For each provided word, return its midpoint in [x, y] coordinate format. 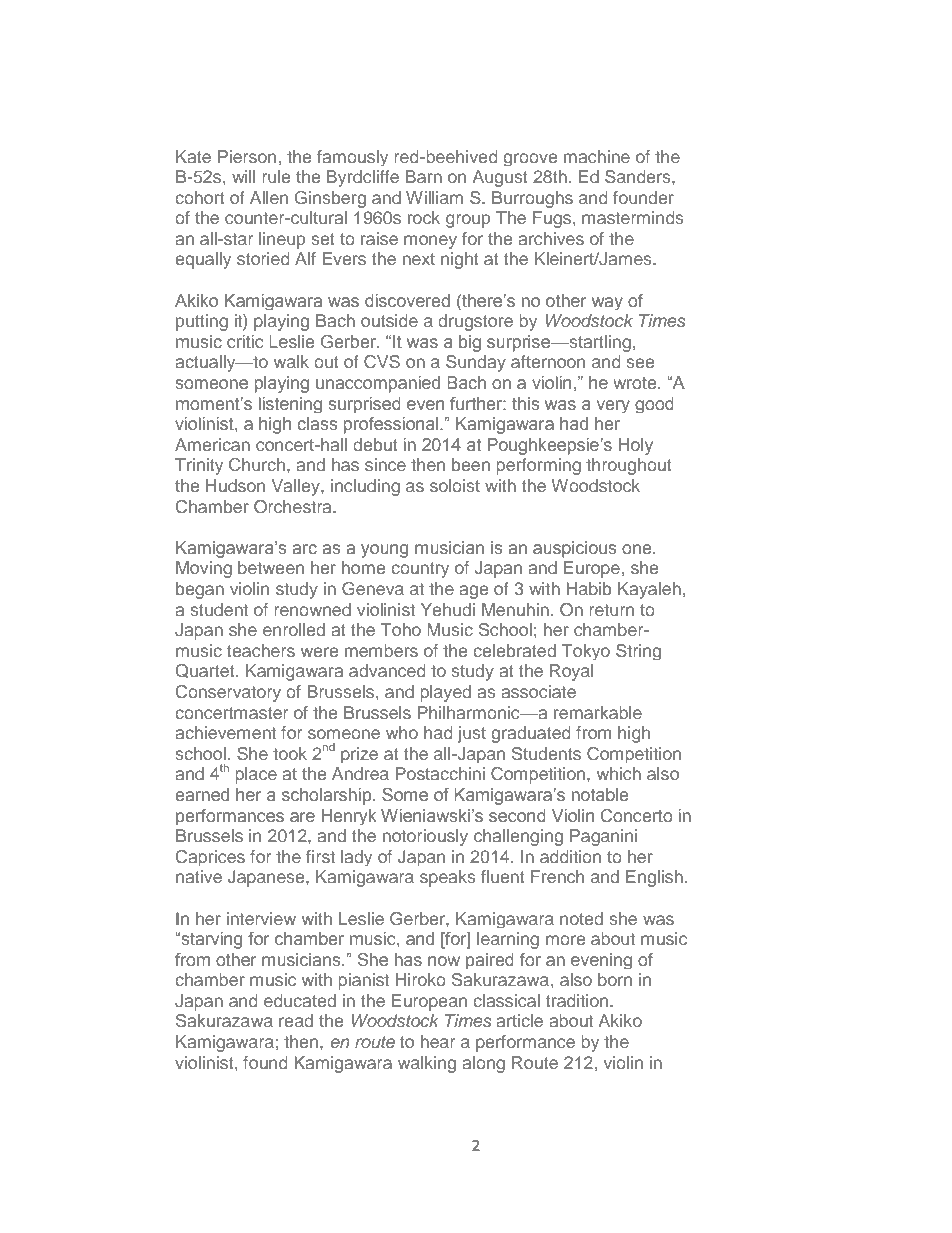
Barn [424, 176]
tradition [578, 1000]
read [296, 1020]
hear [438, 1041]
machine [597, 156]
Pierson [247, 156]
